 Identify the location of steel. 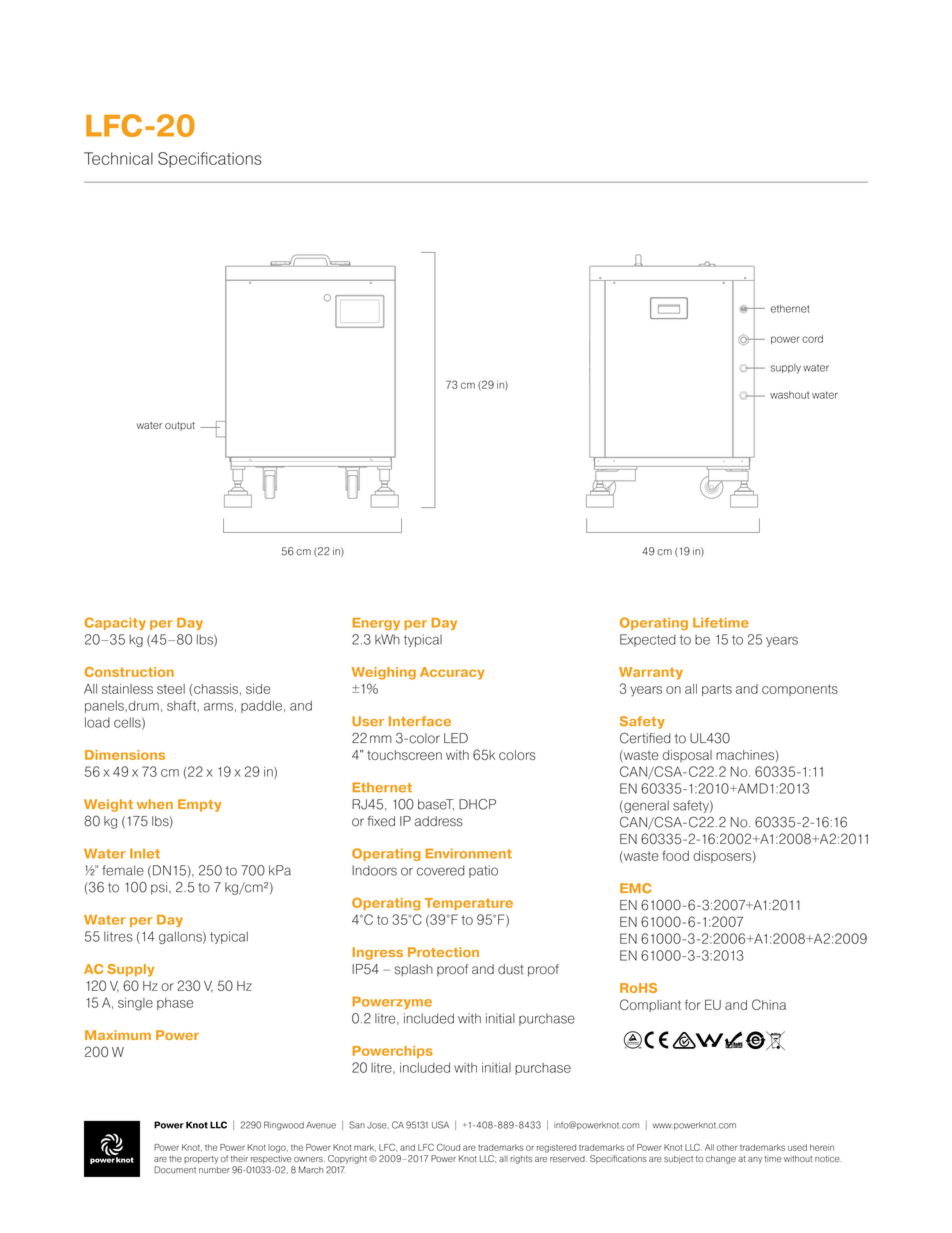
(171, 689).
